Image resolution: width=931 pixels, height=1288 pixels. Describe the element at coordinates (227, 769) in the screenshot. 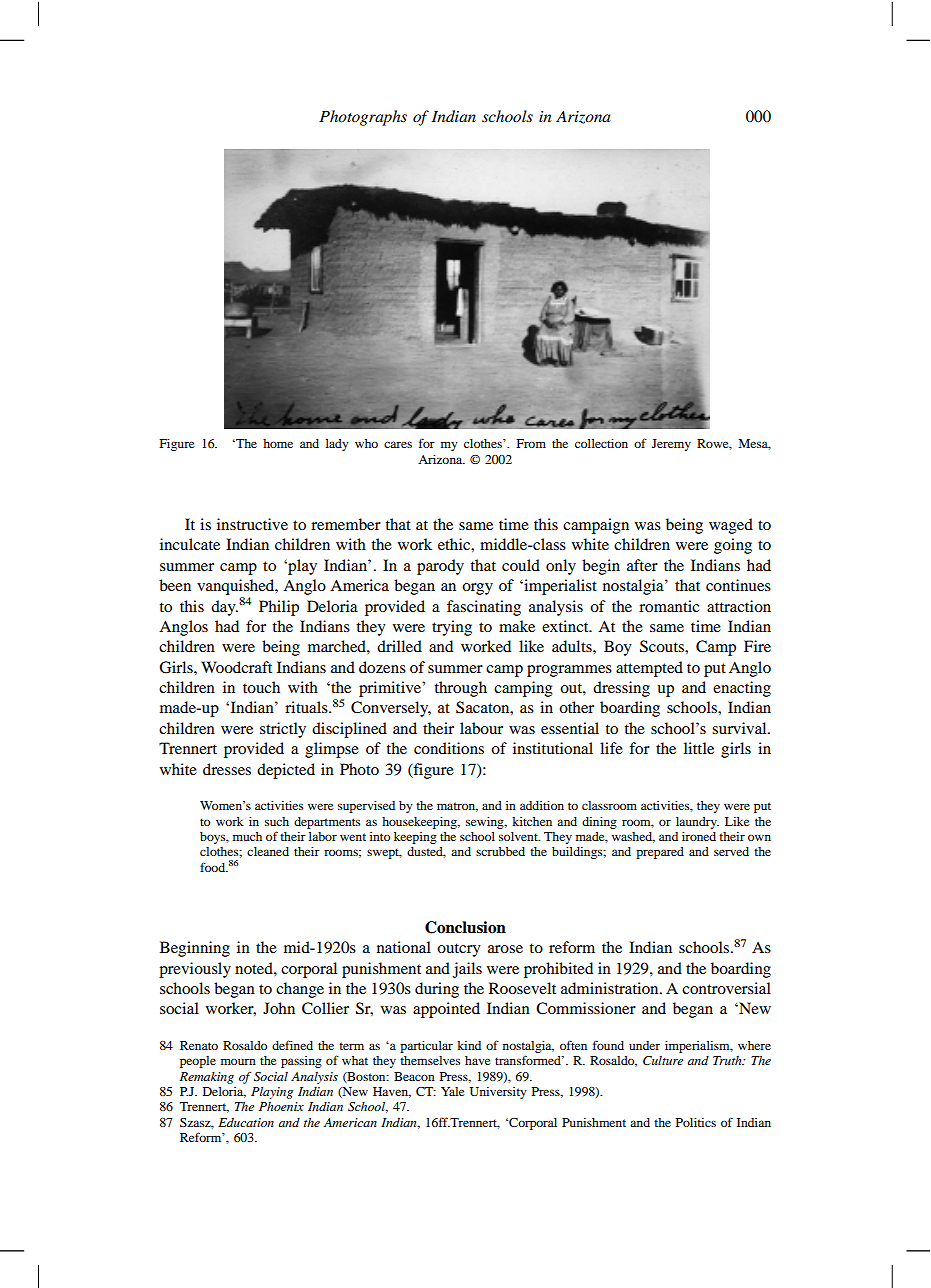

I see `dresses` at that location.
